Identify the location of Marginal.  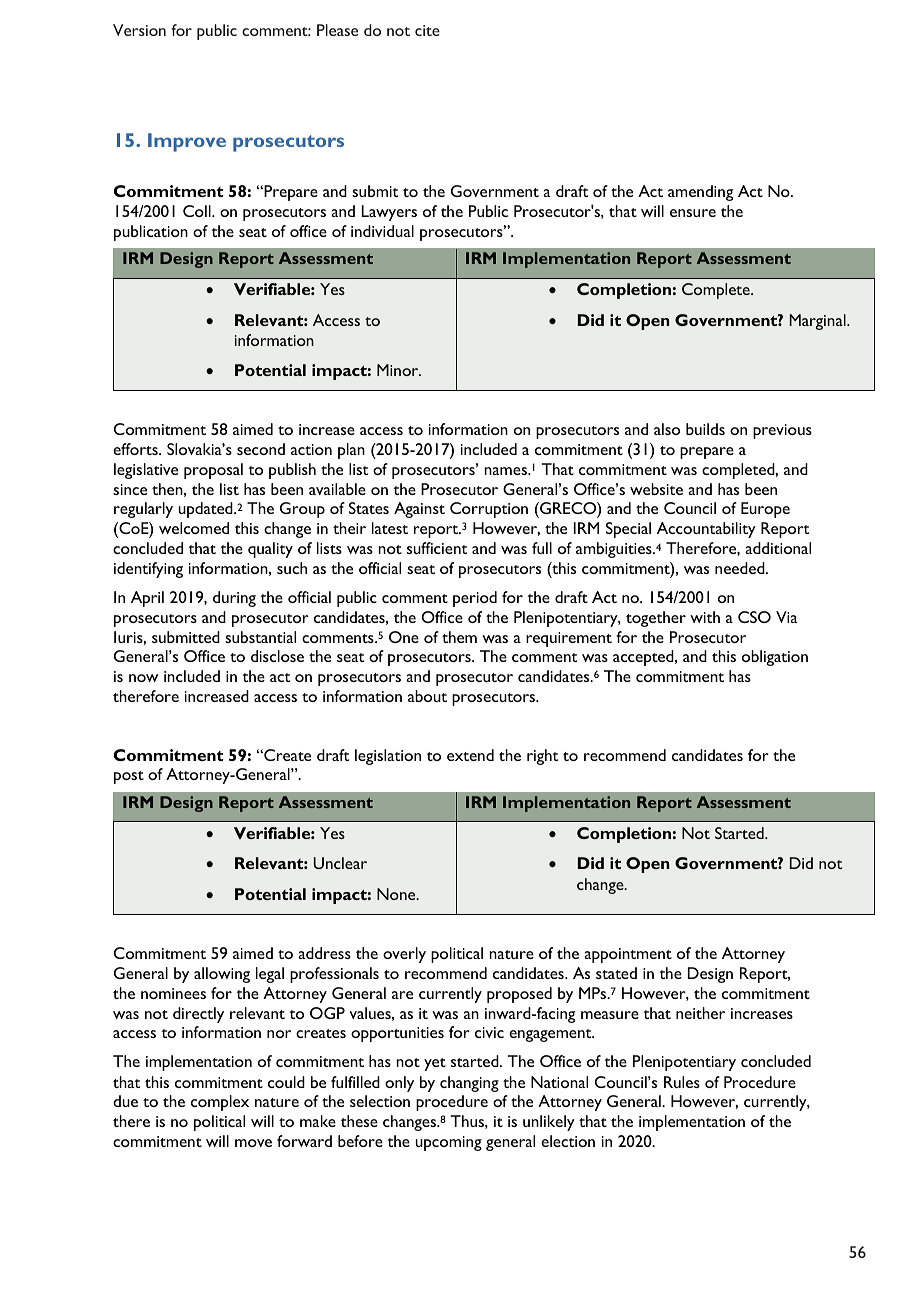
(818, 322).
